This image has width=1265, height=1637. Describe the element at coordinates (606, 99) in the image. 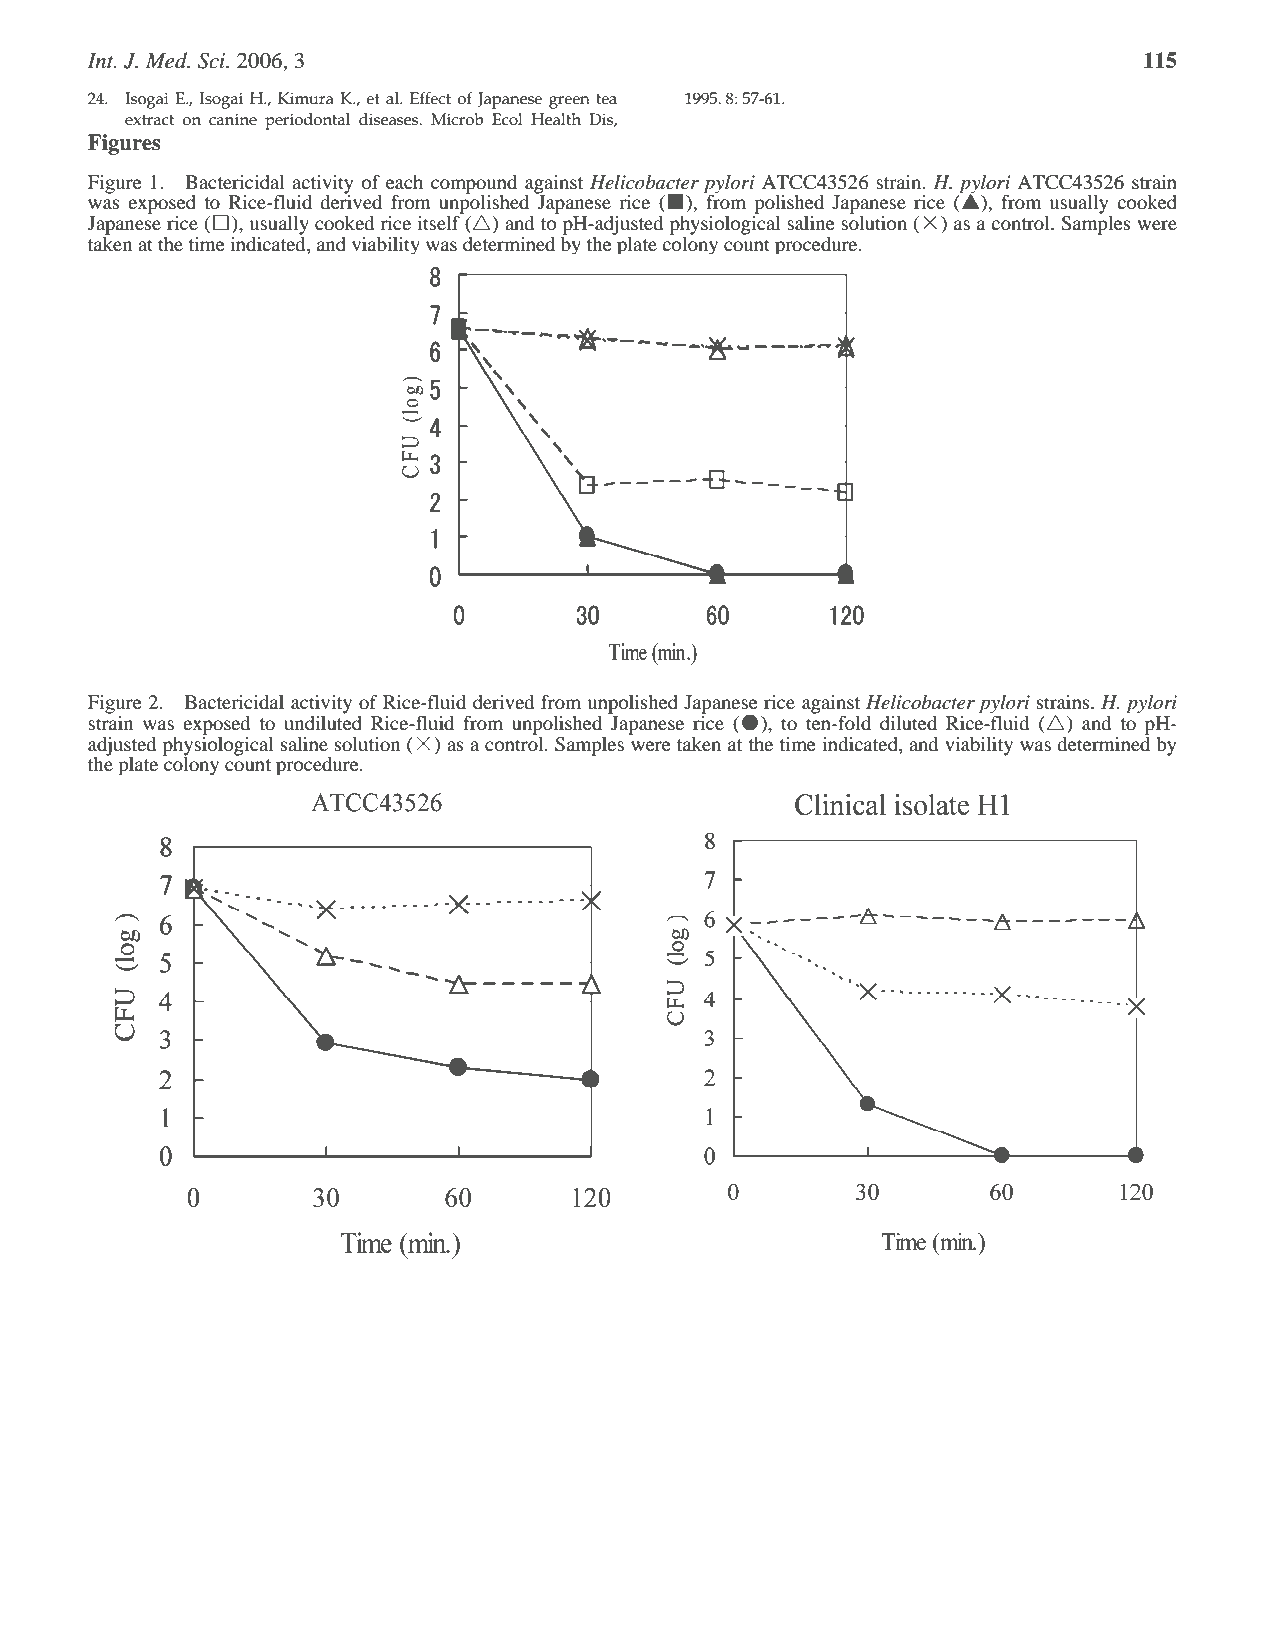

I see `tea` at that location.
